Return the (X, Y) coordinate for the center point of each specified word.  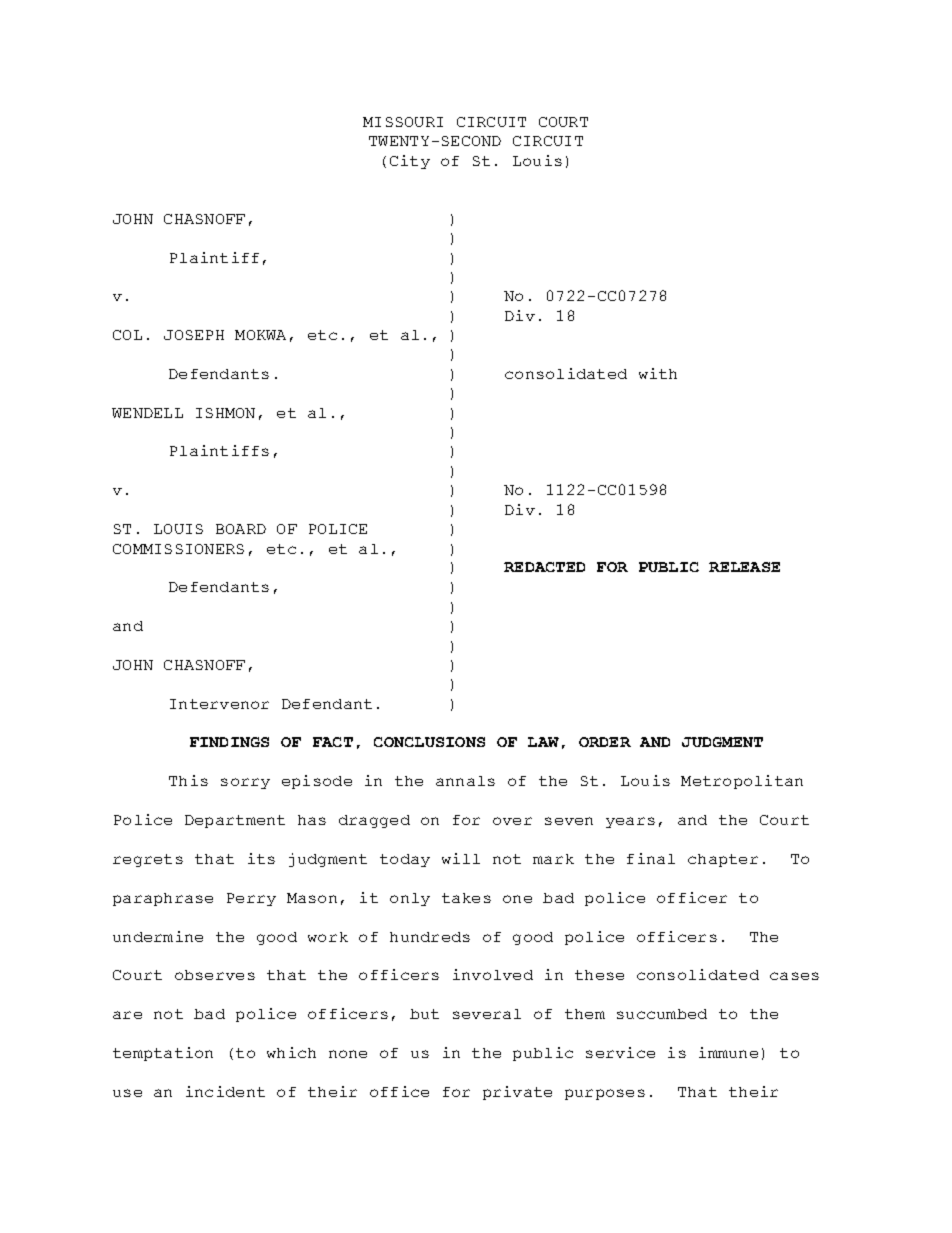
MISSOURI (403, 122)
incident (225, 1091)
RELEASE (744, 567)
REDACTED (544, 567)
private (517, 1093)
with (658, 373)
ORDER (605, 742)
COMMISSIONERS (178, 549)
